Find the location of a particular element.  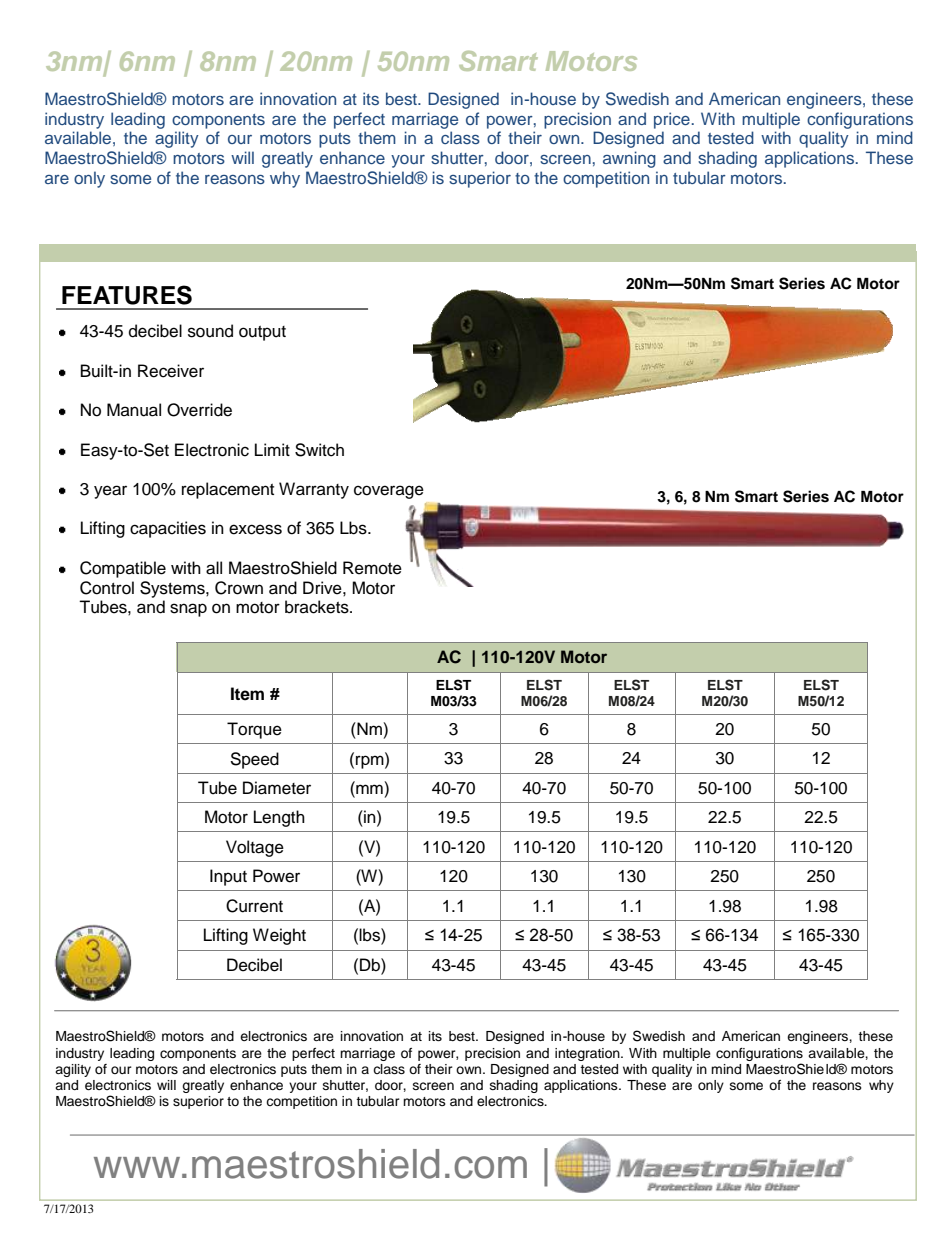

FEATURES is located at coordinates (127, 295).
